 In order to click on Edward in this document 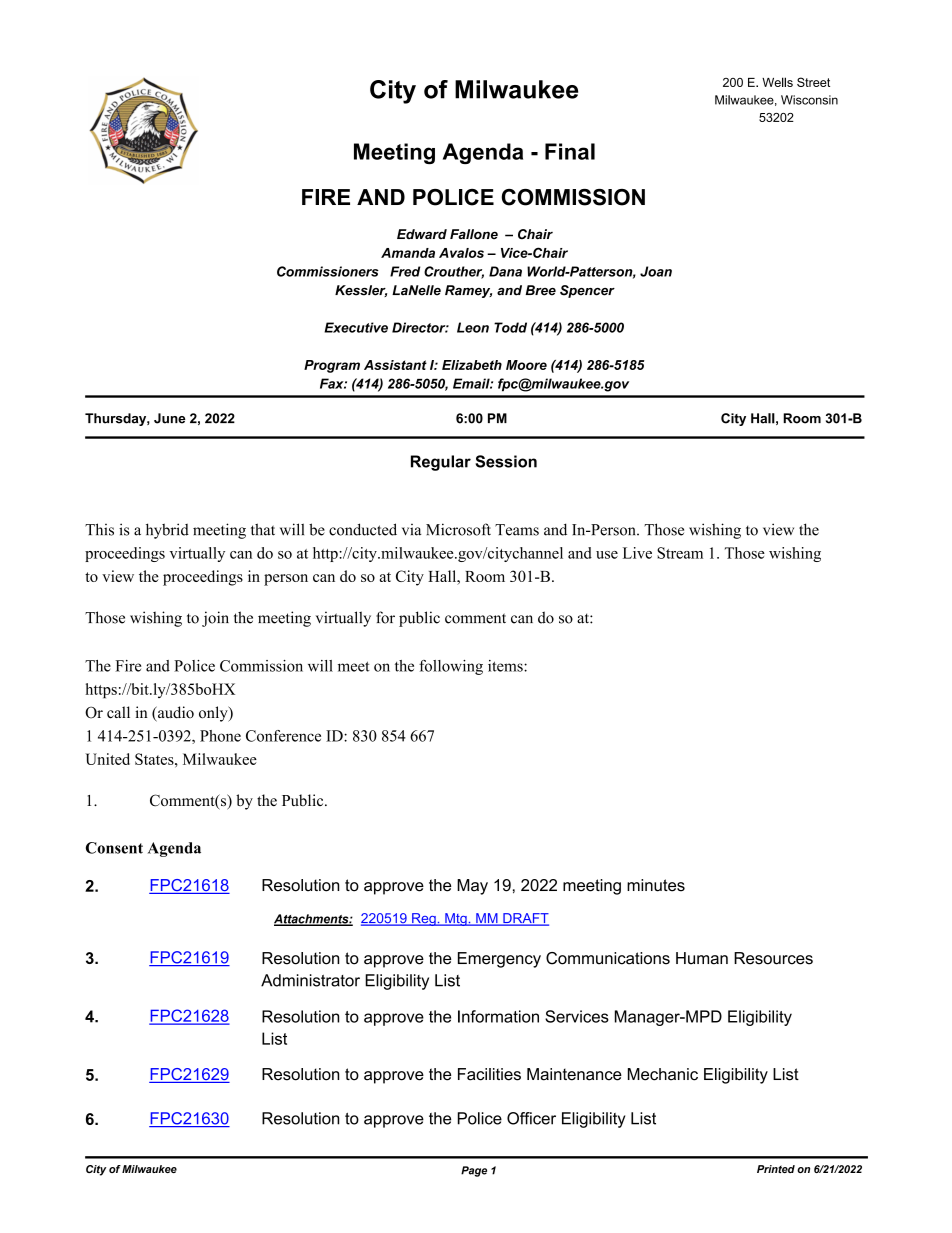, I will do `click(422, 234)`.
